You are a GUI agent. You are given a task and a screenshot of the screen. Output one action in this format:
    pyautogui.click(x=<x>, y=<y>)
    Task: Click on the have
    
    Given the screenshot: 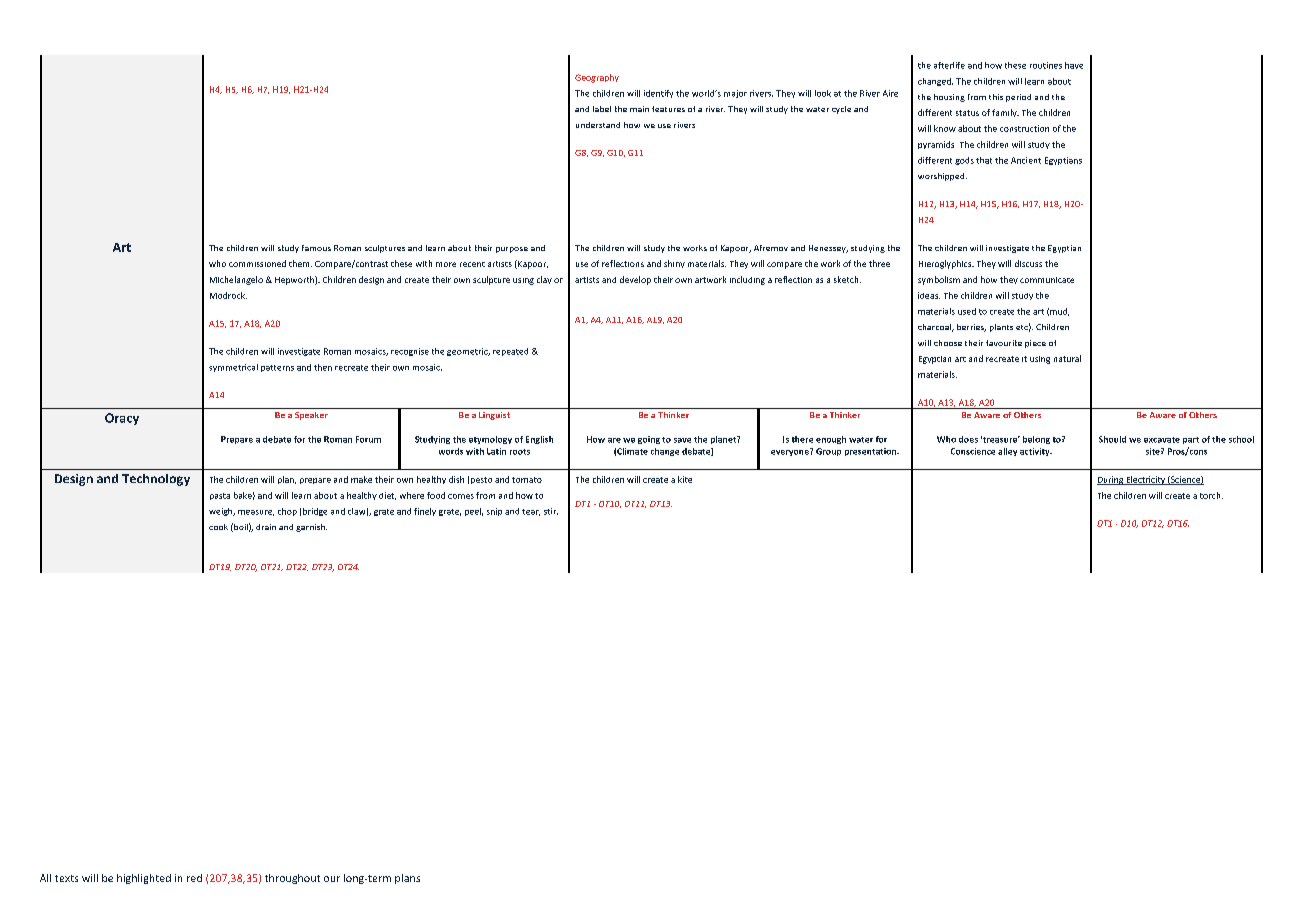 What is the action you would take?
    pyautogui.click(x=1074, y=65)
